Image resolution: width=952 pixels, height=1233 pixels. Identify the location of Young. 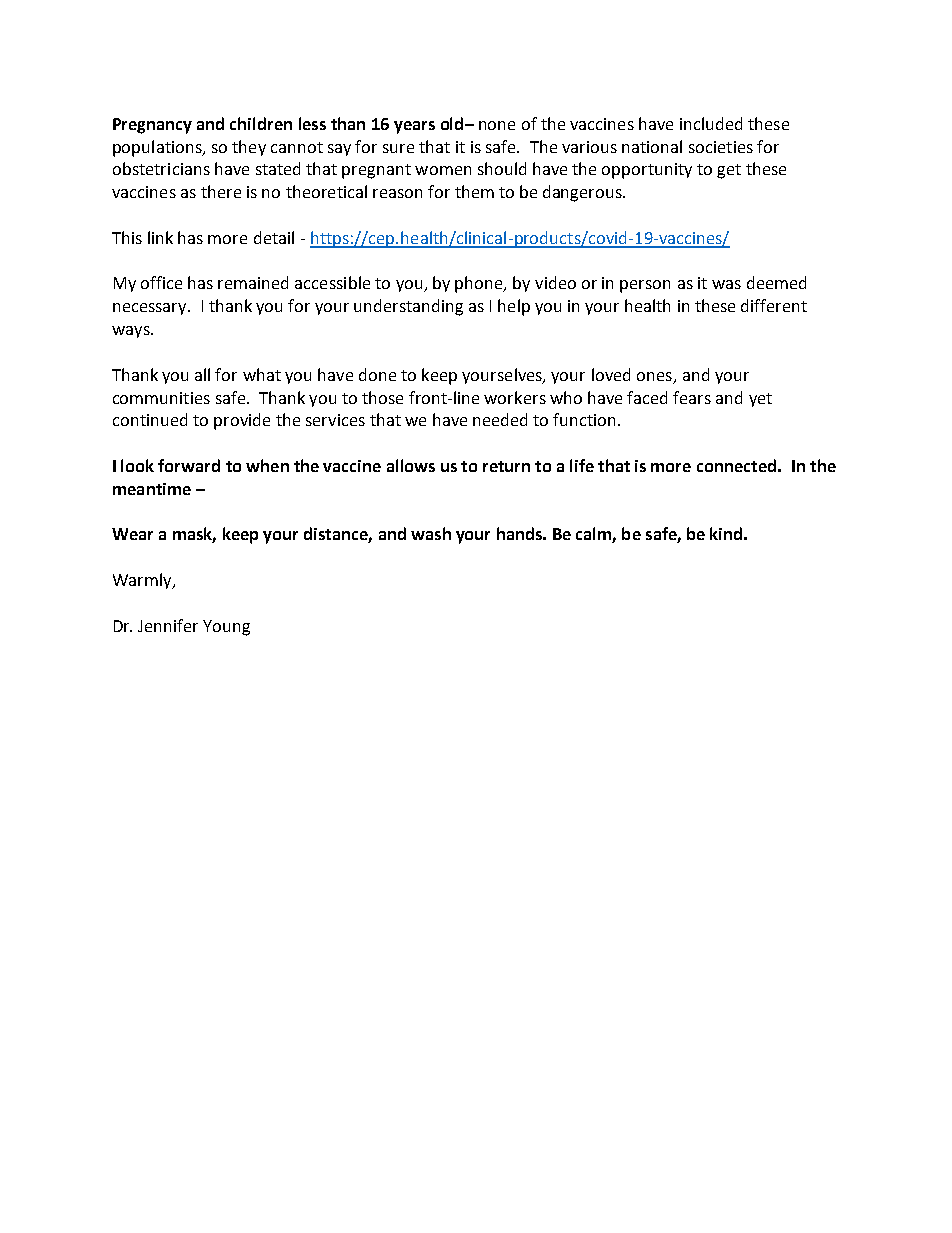
(226, 628).
